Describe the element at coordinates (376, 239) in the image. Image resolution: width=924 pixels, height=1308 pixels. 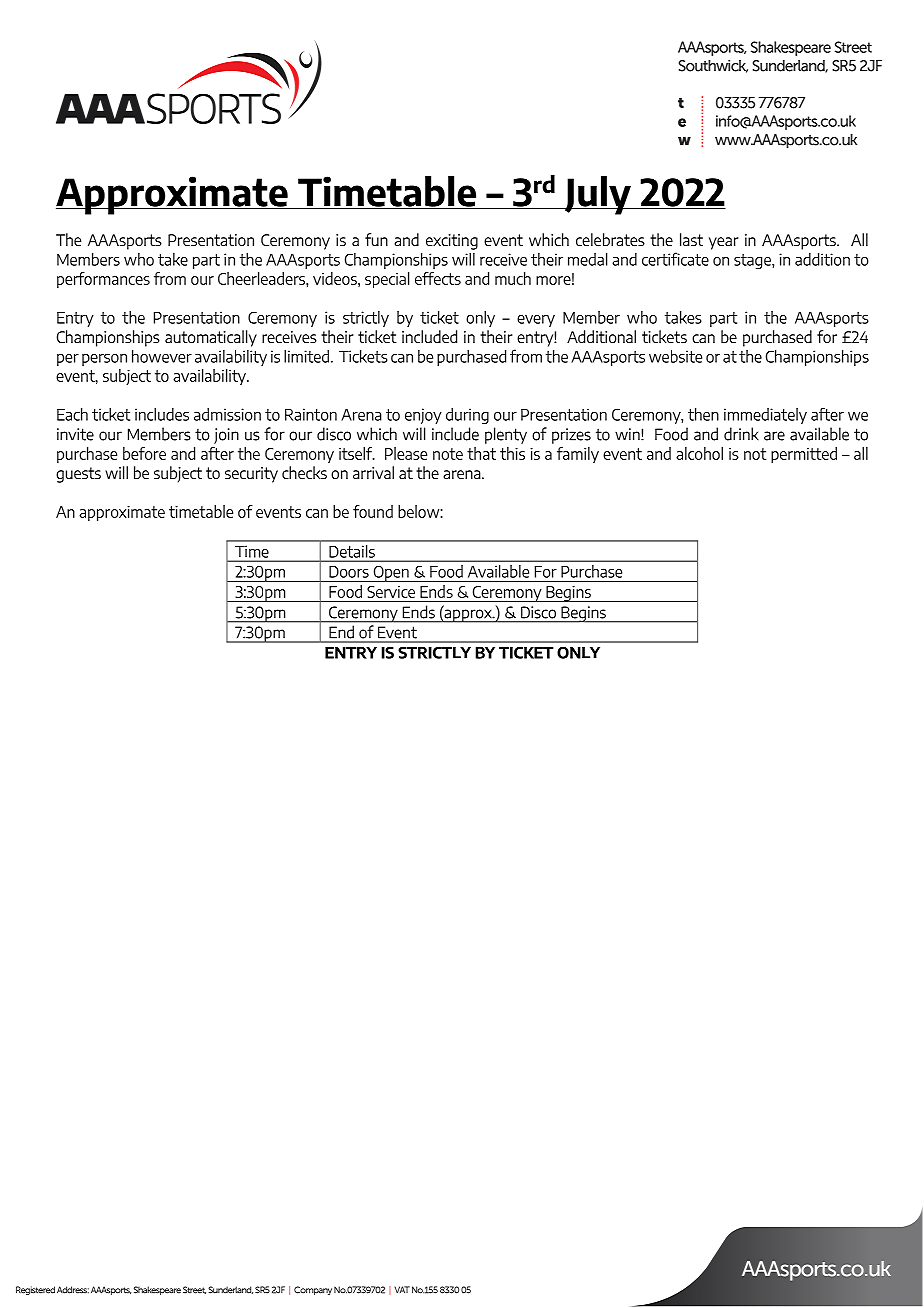
I see `fun` at that location.
